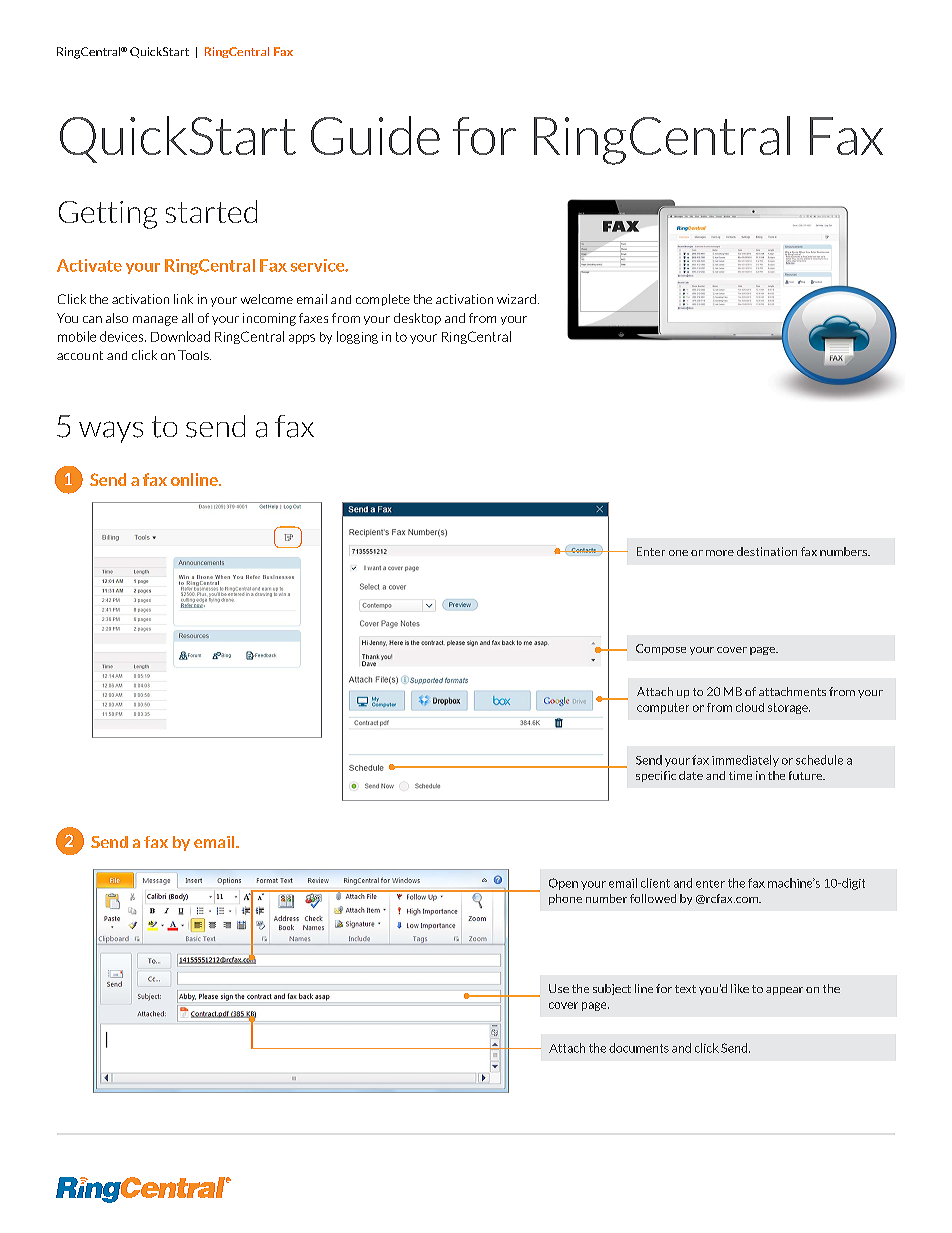  I want to click on Open, so click(563, 884).
